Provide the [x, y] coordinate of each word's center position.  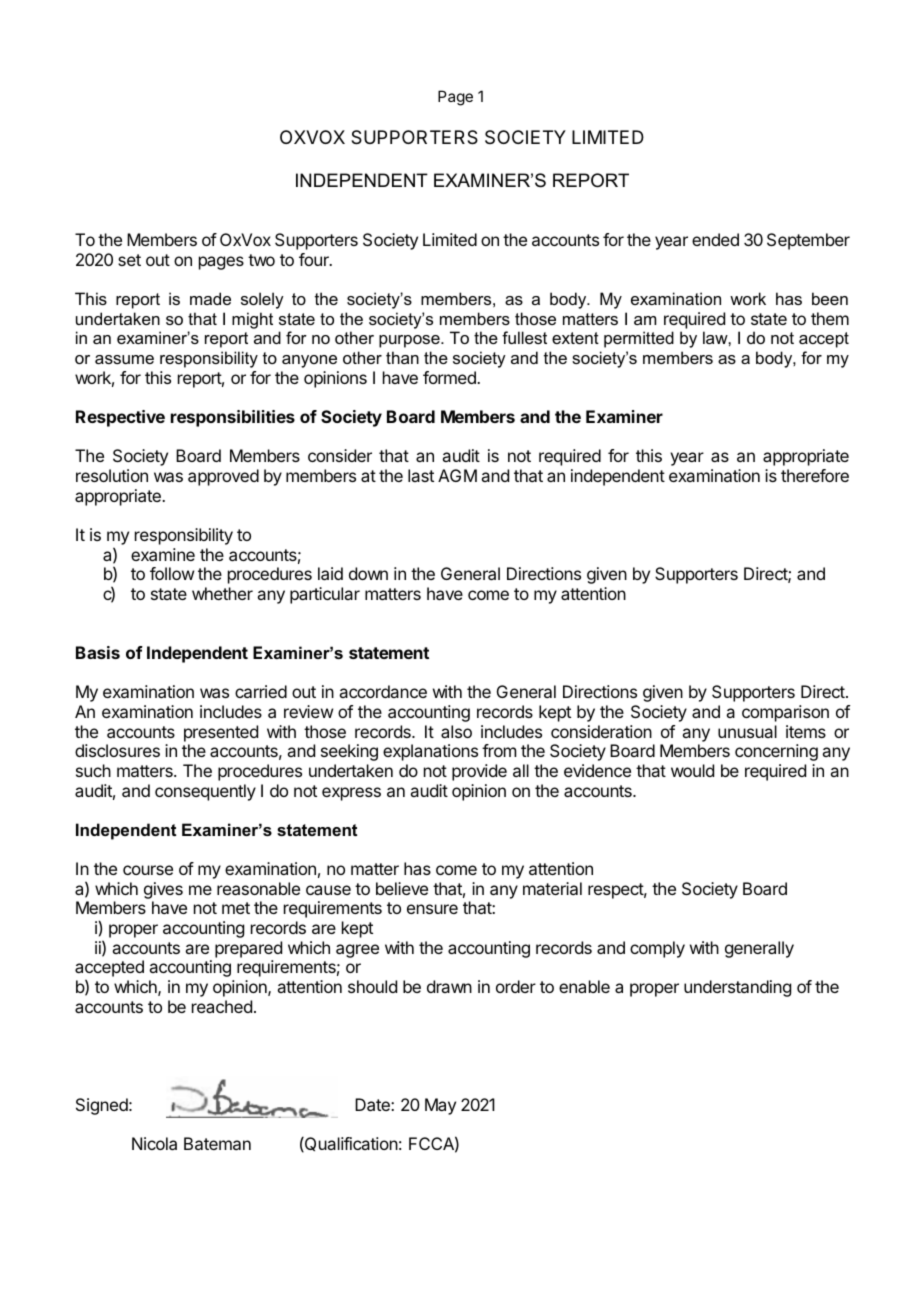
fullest [524, 337]
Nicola [154, 1143]
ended [715, 239]
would [692, 770]
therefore [815, 475]
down [368, 573]
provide [479, 772]
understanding [737, 988]
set [129, 260]
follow [172, 573]
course [148, 870]
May [440, 1106]
